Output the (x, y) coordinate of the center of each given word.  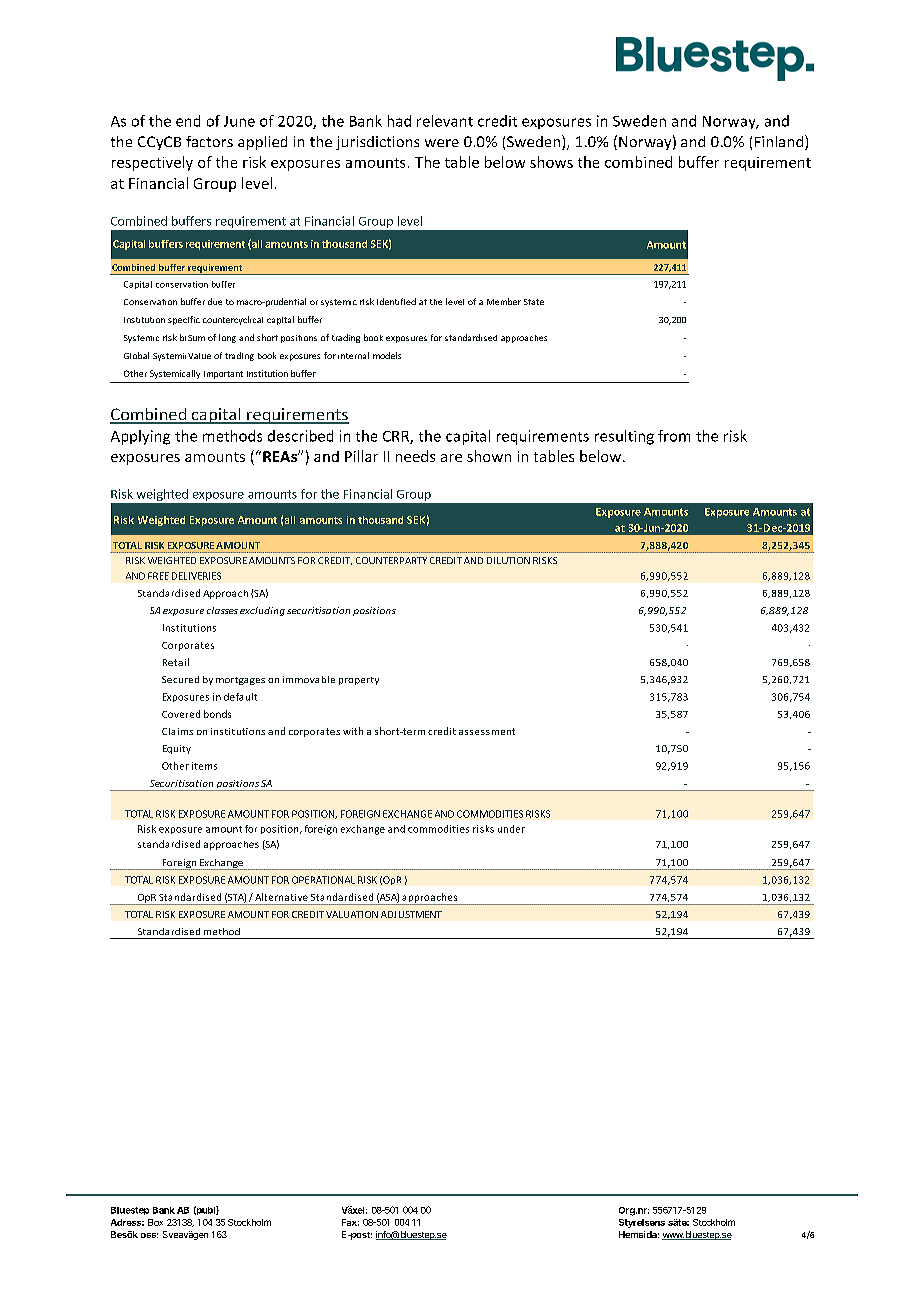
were (442, 143)
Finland (780, 142)
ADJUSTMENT (411, 914)
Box (155, 1222)
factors (209, 141)
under (511, 829)
